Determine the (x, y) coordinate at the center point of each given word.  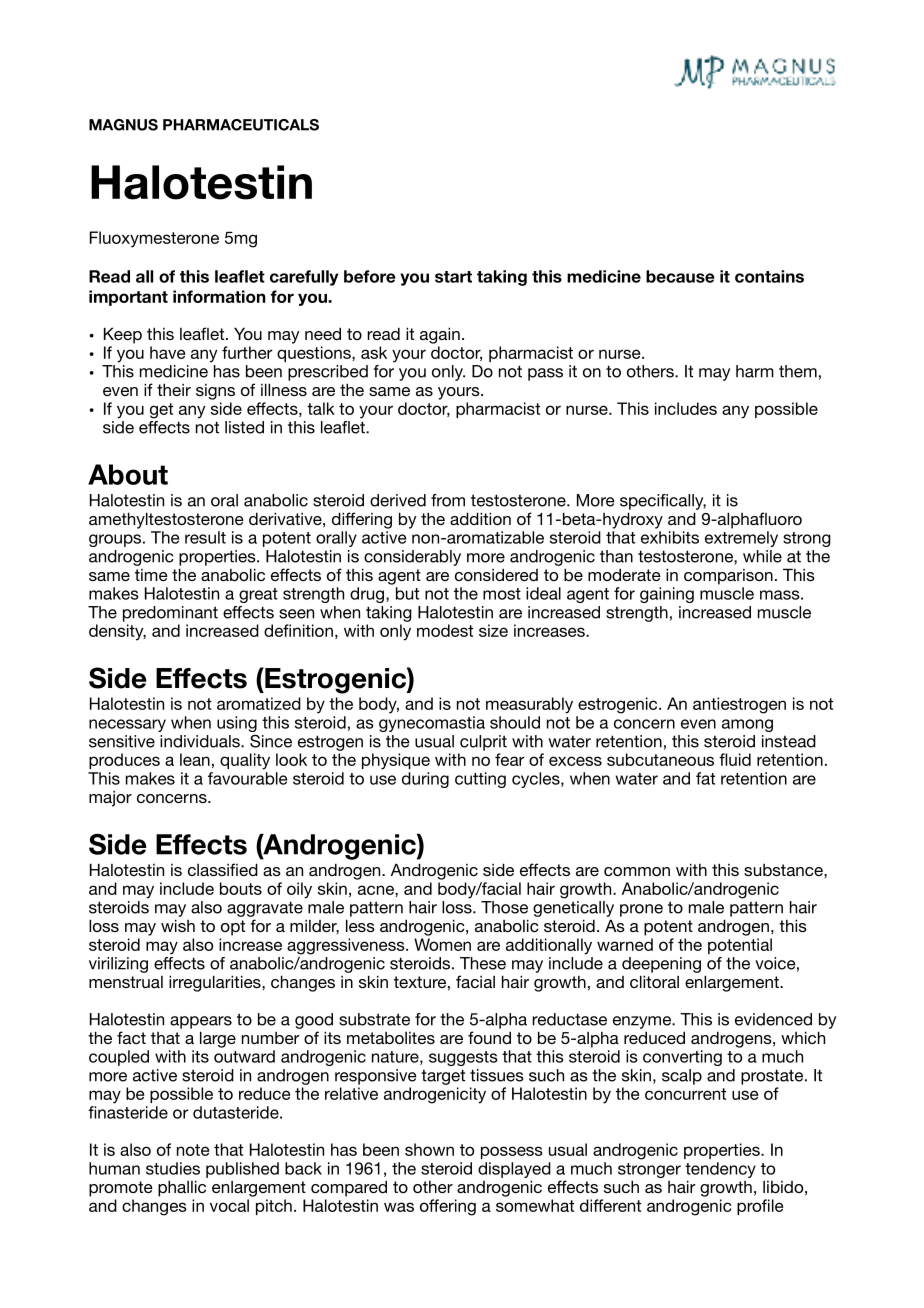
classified (223, 869)
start (453, 277)
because (680, 276)
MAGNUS (123, 125)
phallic (182, 1188)
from (448, 500)
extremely (741, 539)
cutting (480, 780)
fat (705, 778)
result (205, 537)
